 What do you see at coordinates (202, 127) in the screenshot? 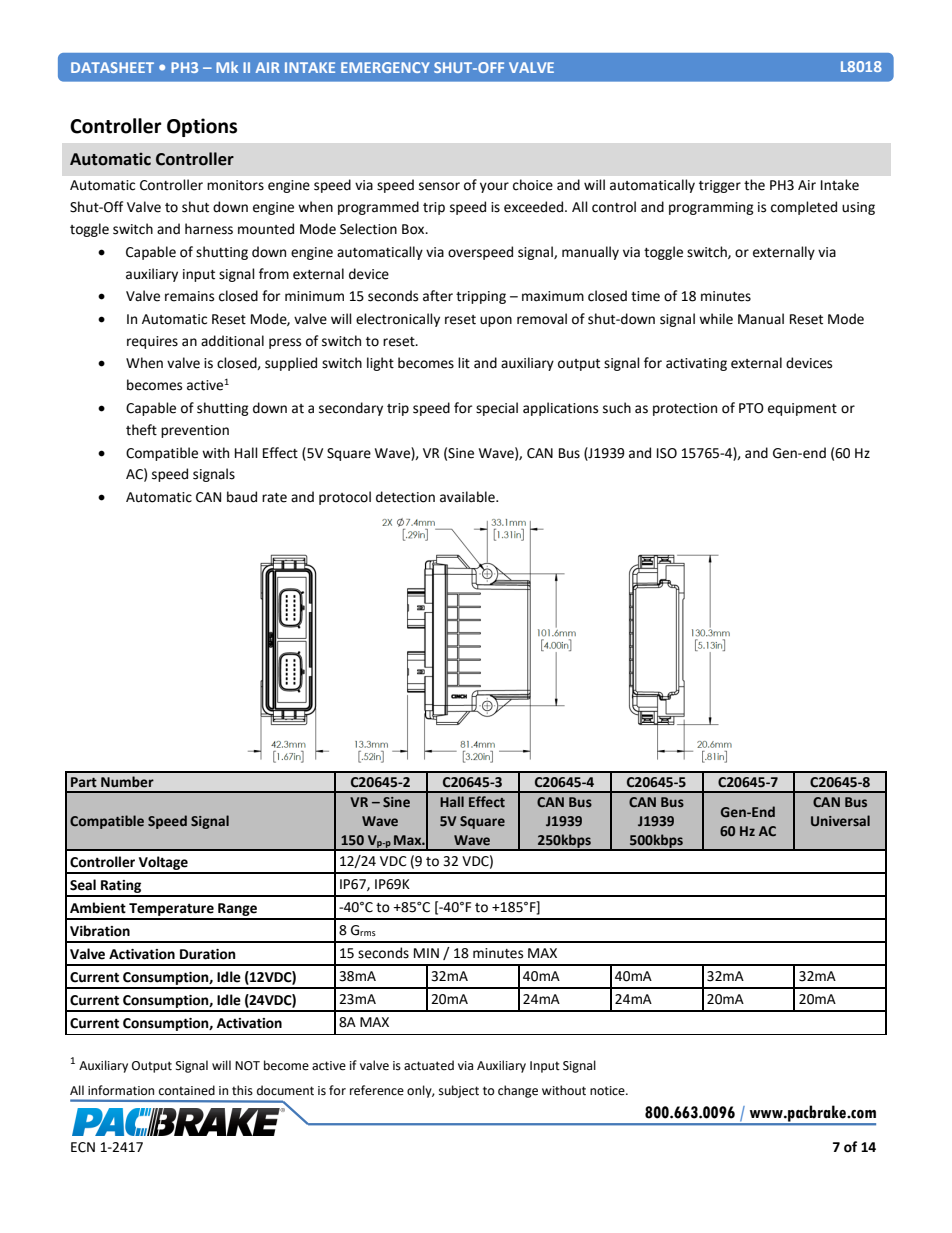
I see `Options` at bounding box center [202, 127].
